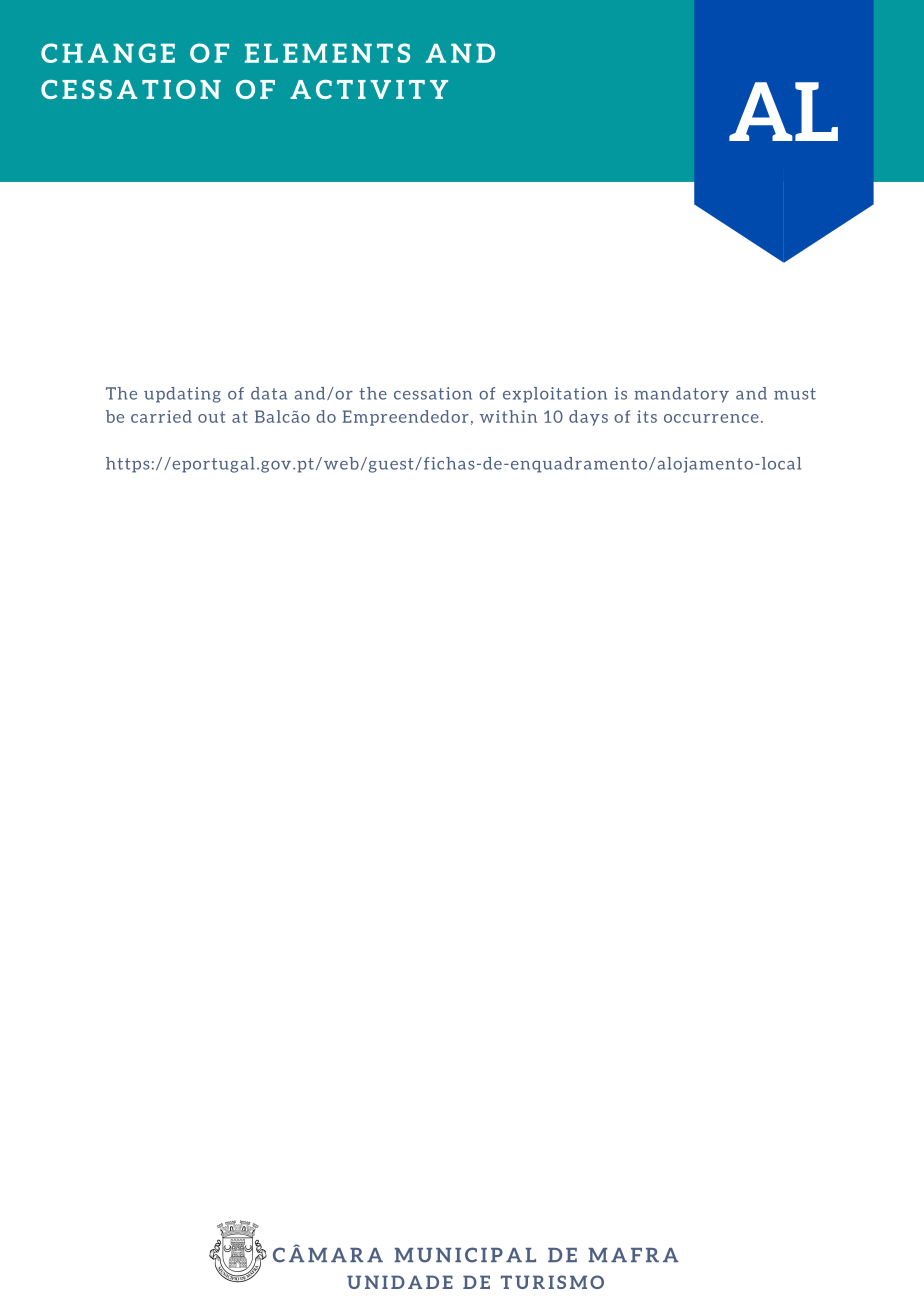 The image size is (924, 1308). I want to click on carried, so click(161, 416).
